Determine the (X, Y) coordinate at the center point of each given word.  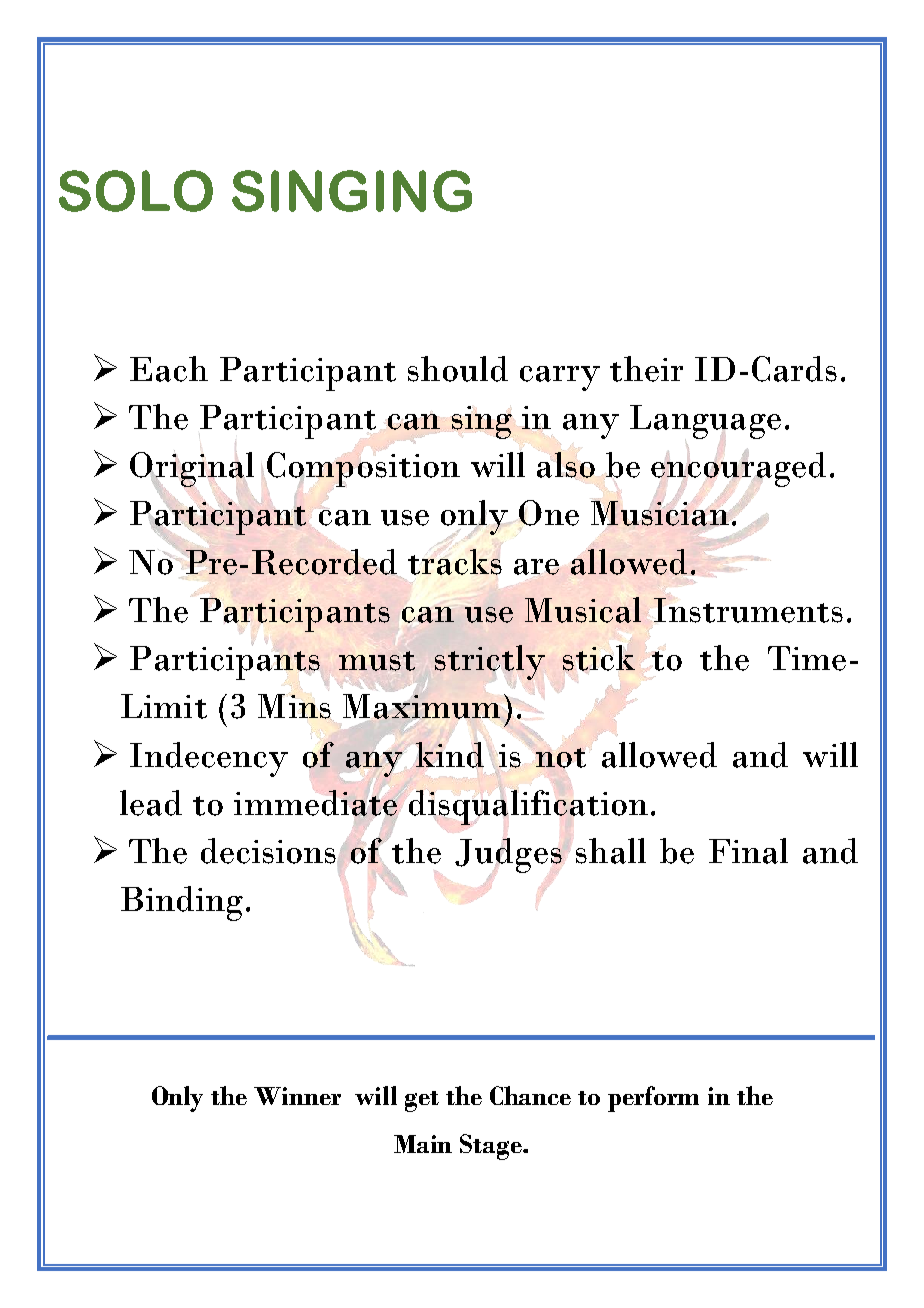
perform (653, 1099)
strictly (490, 662)
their (646, 369)
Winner (297, 1096)
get (422, 1101)
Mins (295, 707)
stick (599, 658)
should (458, 369)
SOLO (136, 191)
